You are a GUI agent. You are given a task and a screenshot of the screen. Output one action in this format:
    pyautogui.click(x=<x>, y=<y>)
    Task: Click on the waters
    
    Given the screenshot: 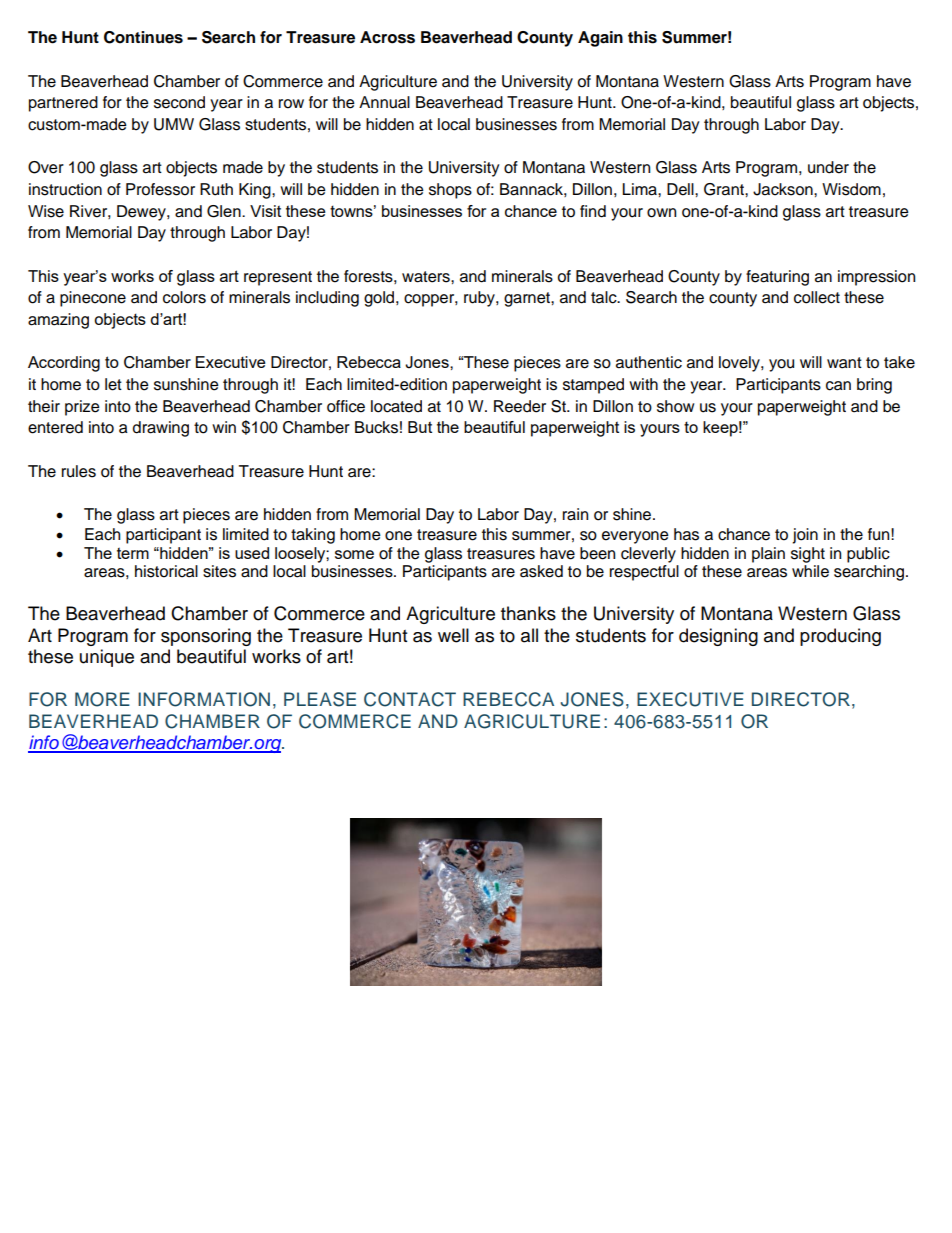 What is the action you would take?
    pyautogui.click(x=427, y=277)
